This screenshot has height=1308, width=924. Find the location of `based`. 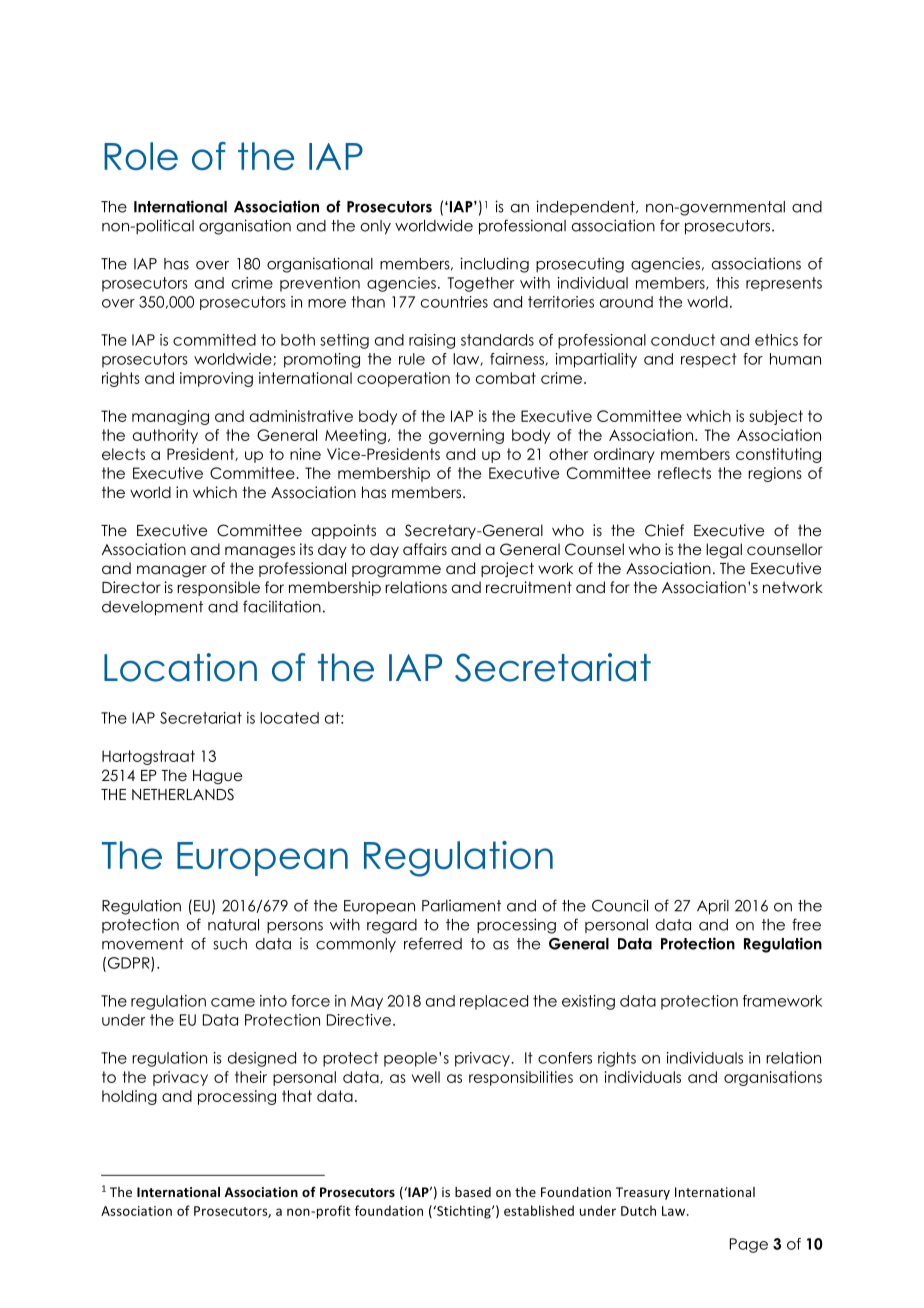

based is located at coordinates (473, 1192).
